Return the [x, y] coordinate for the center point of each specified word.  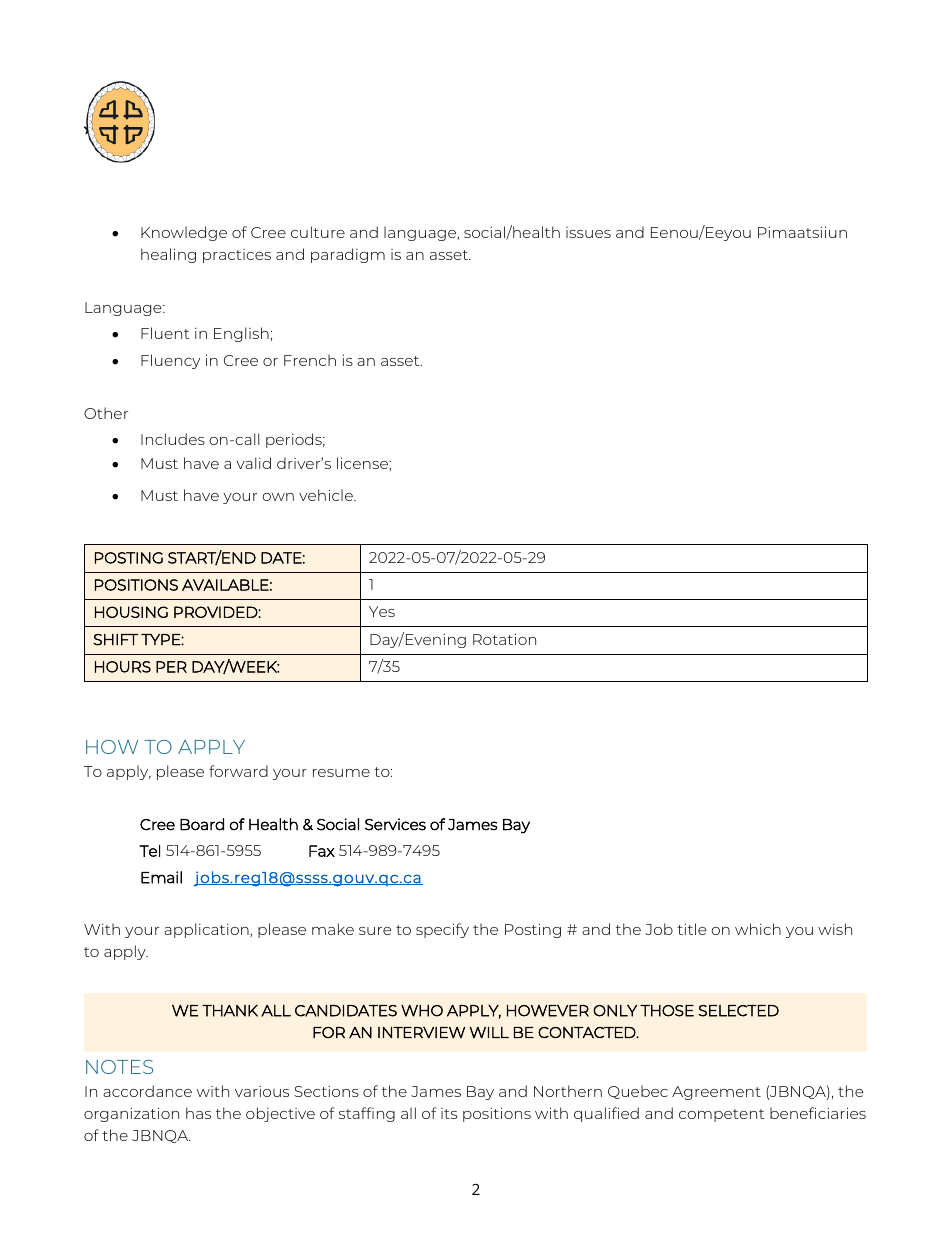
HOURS [123, 667]
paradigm [348, 255]
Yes [382, 611]
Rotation [504, 639]
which [758, 929]
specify [442, 930]
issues [588, 232]
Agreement [716, 1093]
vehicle [327, 495]
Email [161, 877]
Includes [173, 439]
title [691, 929]
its [449, 1113]
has [198, 1113]
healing [168, 255]
